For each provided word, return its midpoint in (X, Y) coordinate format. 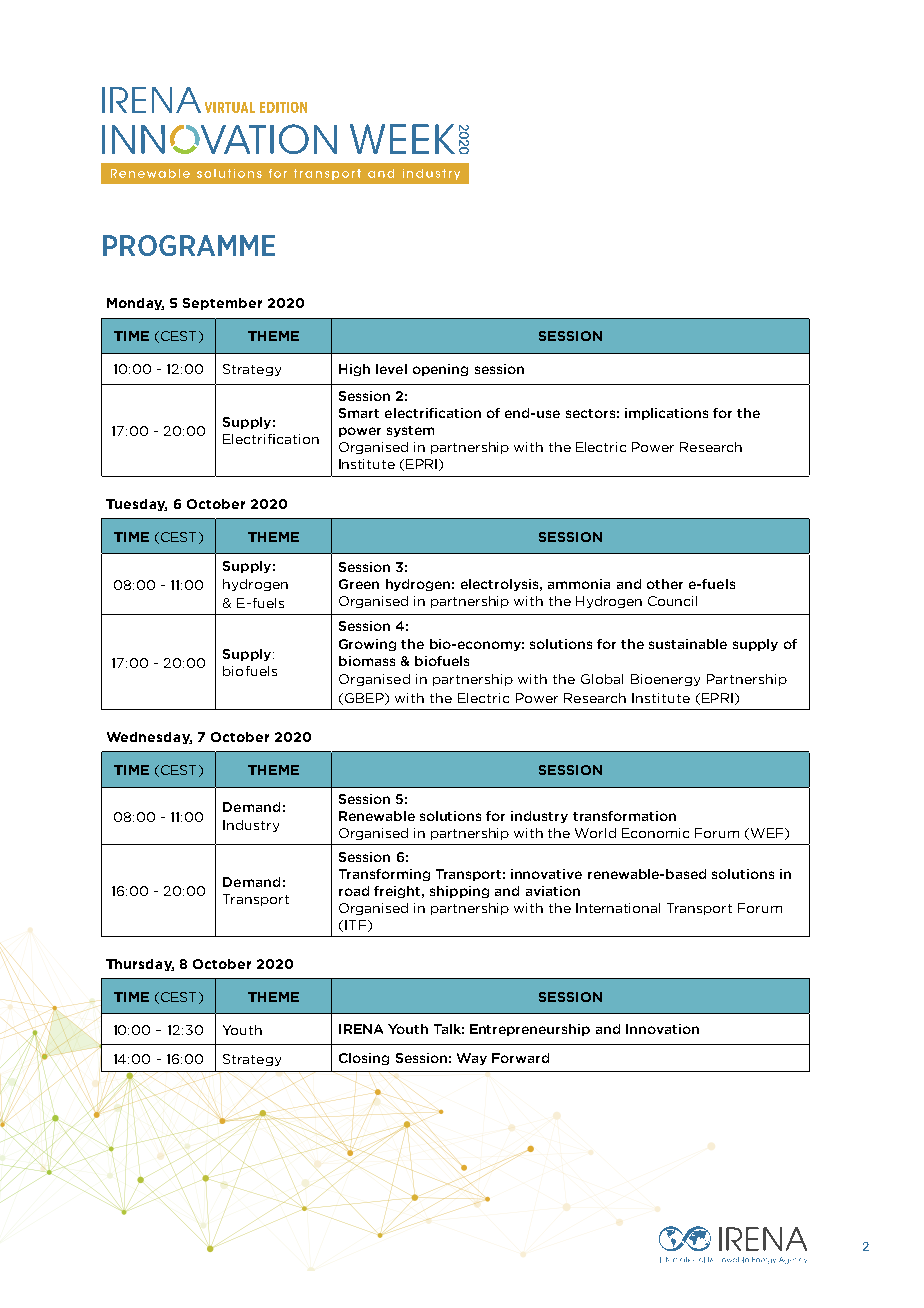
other (665, 584)
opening (440, 370)
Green (359, 584)
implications (666, 414)
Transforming (384, 875)
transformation (624, 816)
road (354, 891)
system (410, 431)
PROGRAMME (189, 245)
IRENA (361, 1029)
